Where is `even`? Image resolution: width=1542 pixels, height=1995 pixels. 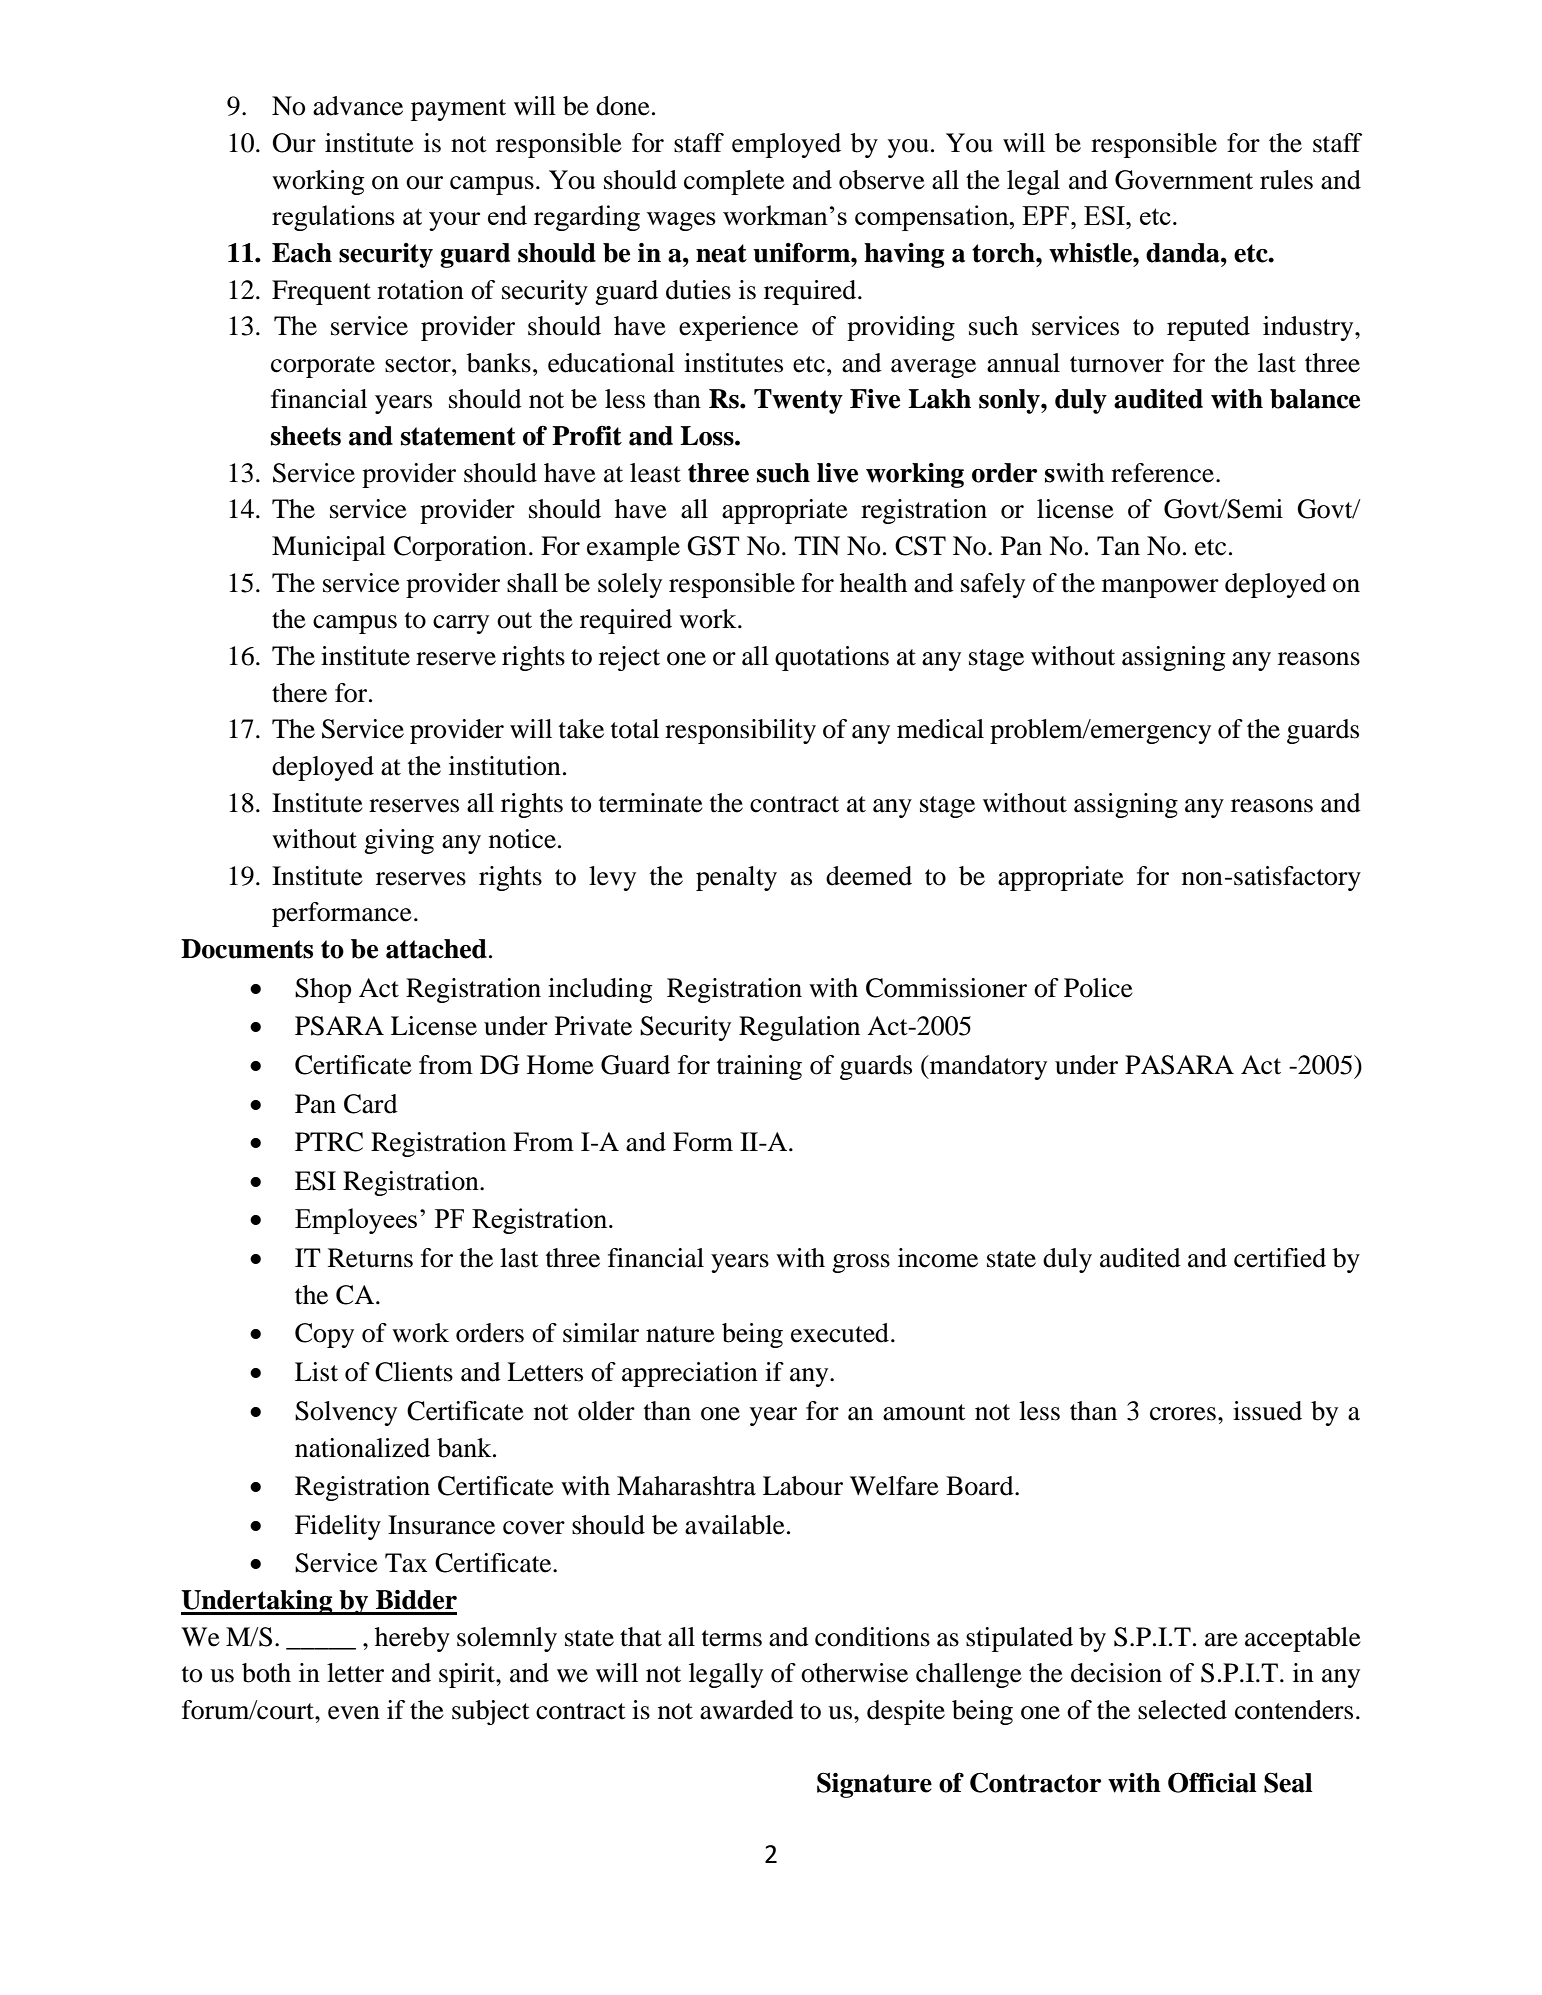
even is located at coordinates (354, 1713).
